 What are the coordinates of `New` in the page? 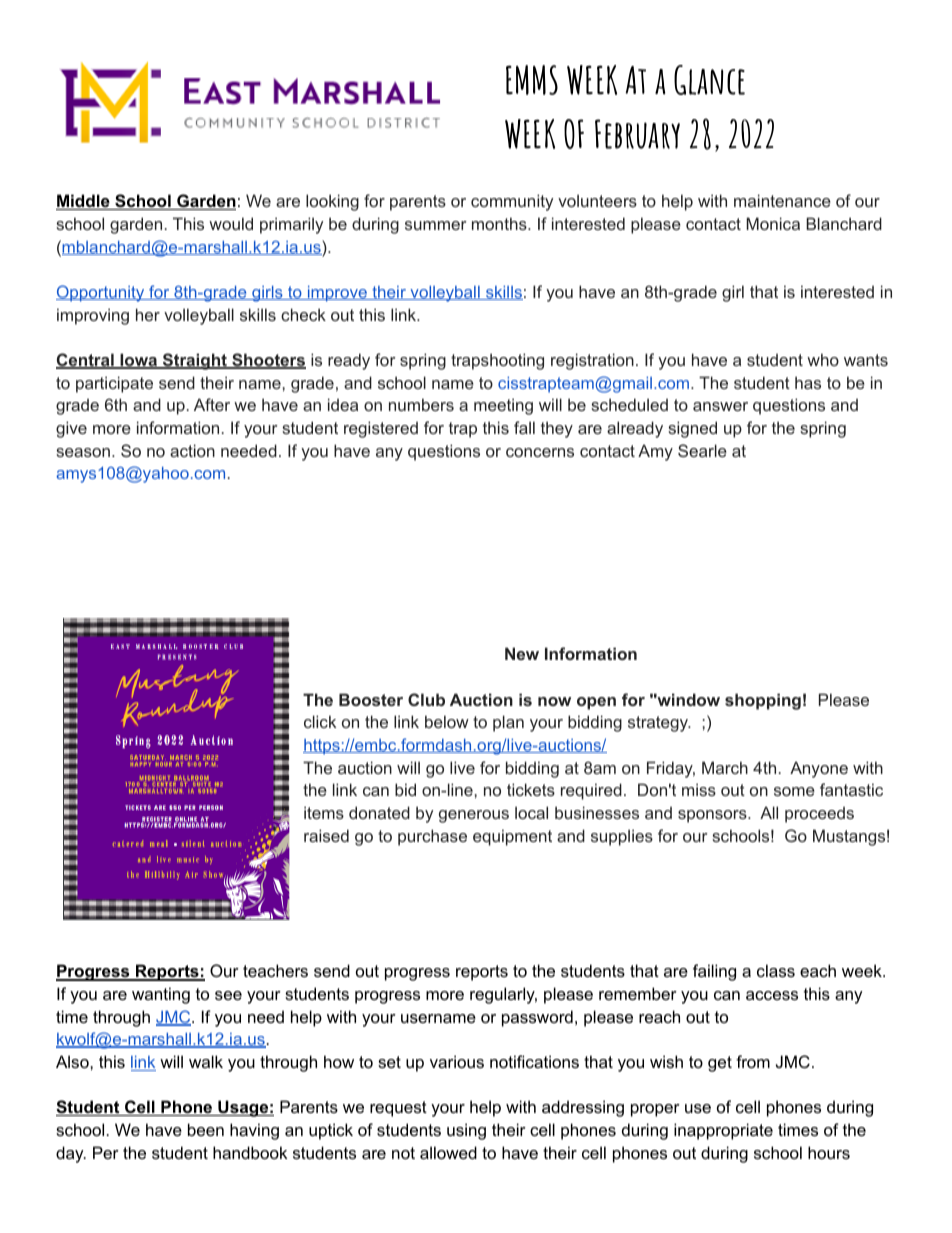 It's located at (522, 653).
